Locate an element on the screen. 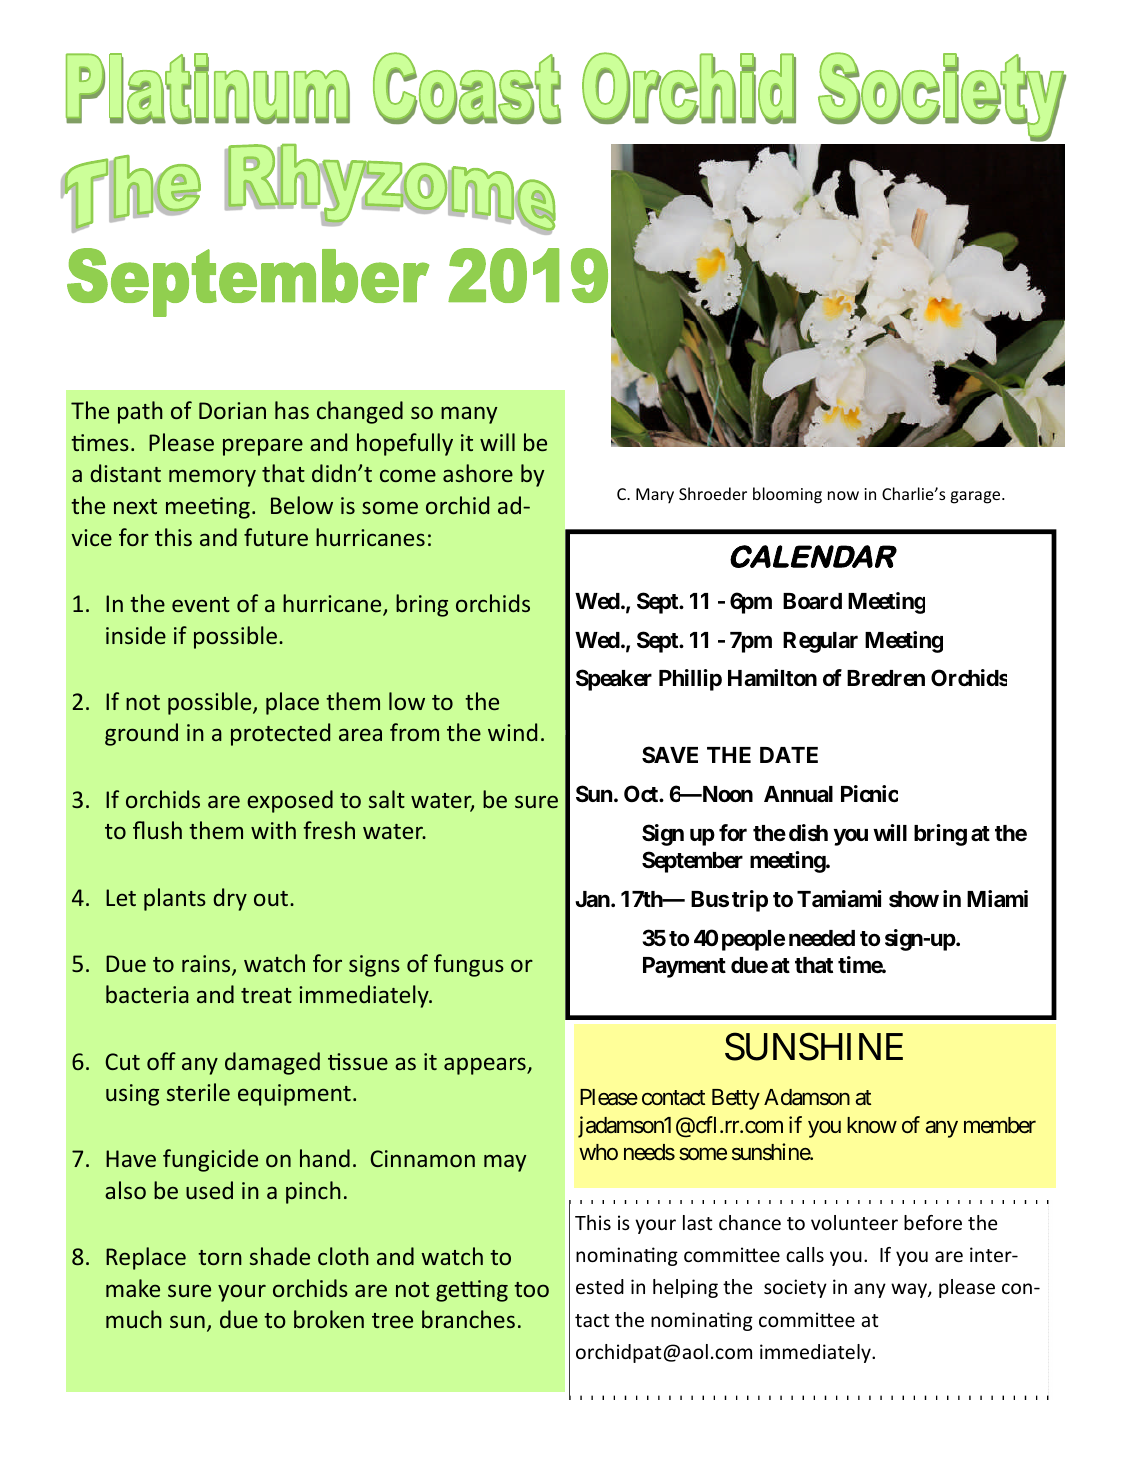  fungus is located at coordinates (469, 965).
